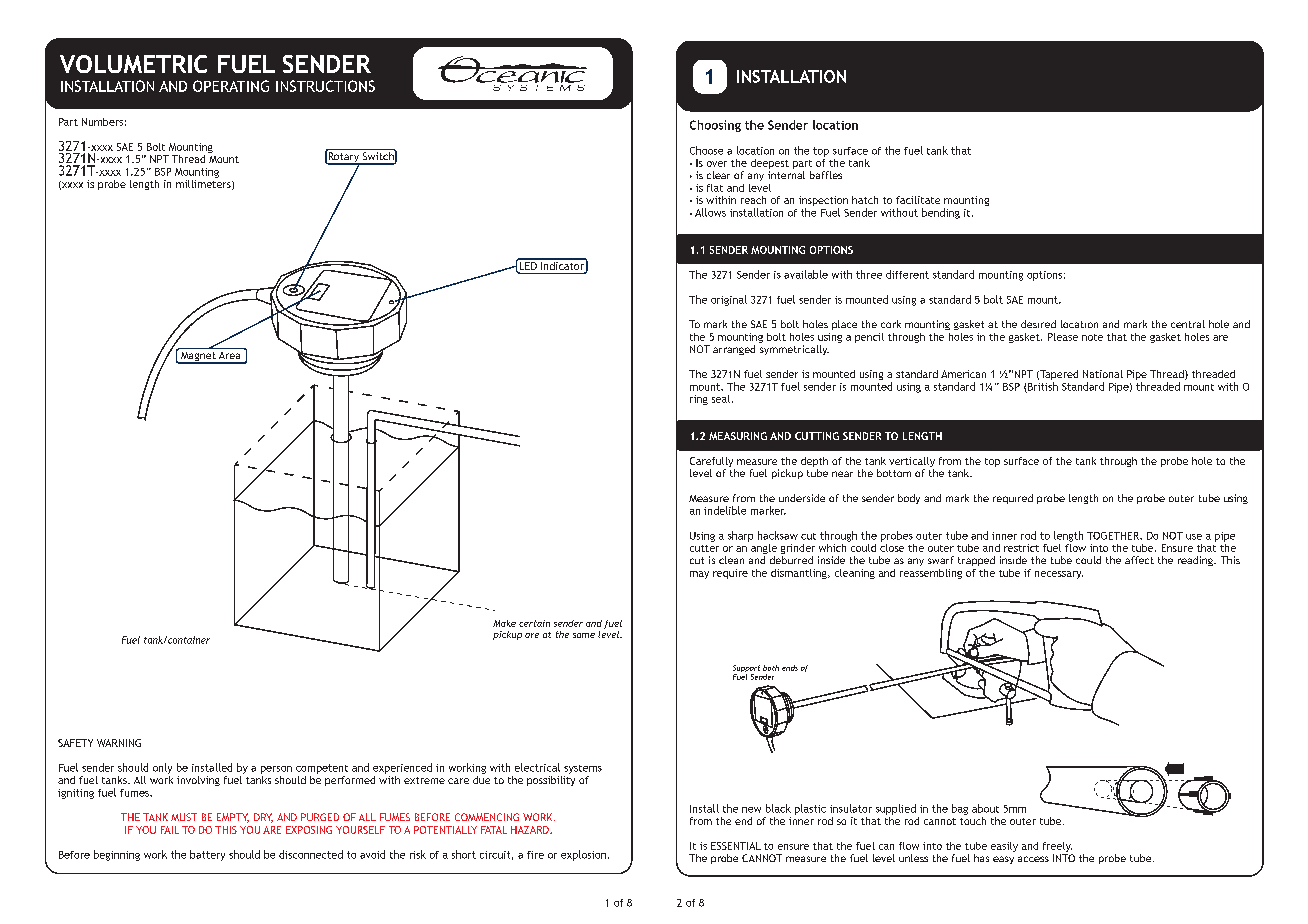 Image resolution: width=1308 pixels, height=924 pixels. What do you see at coordinates (699, 575) in the screenshot?
I see `may` at bounding box center [699, 575].
